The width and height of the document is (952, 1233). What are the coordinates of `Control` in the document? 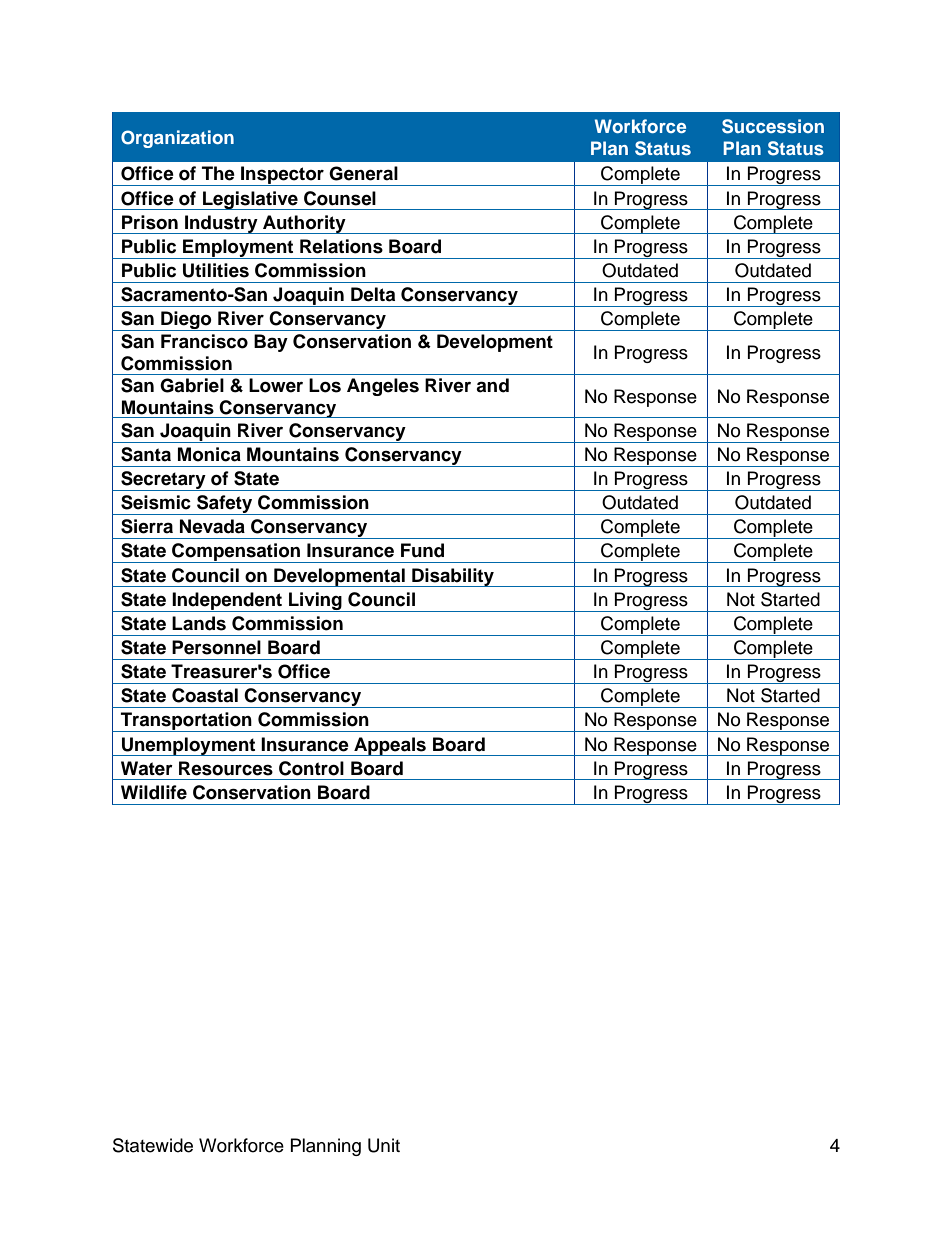 It's located at (311, 768).
